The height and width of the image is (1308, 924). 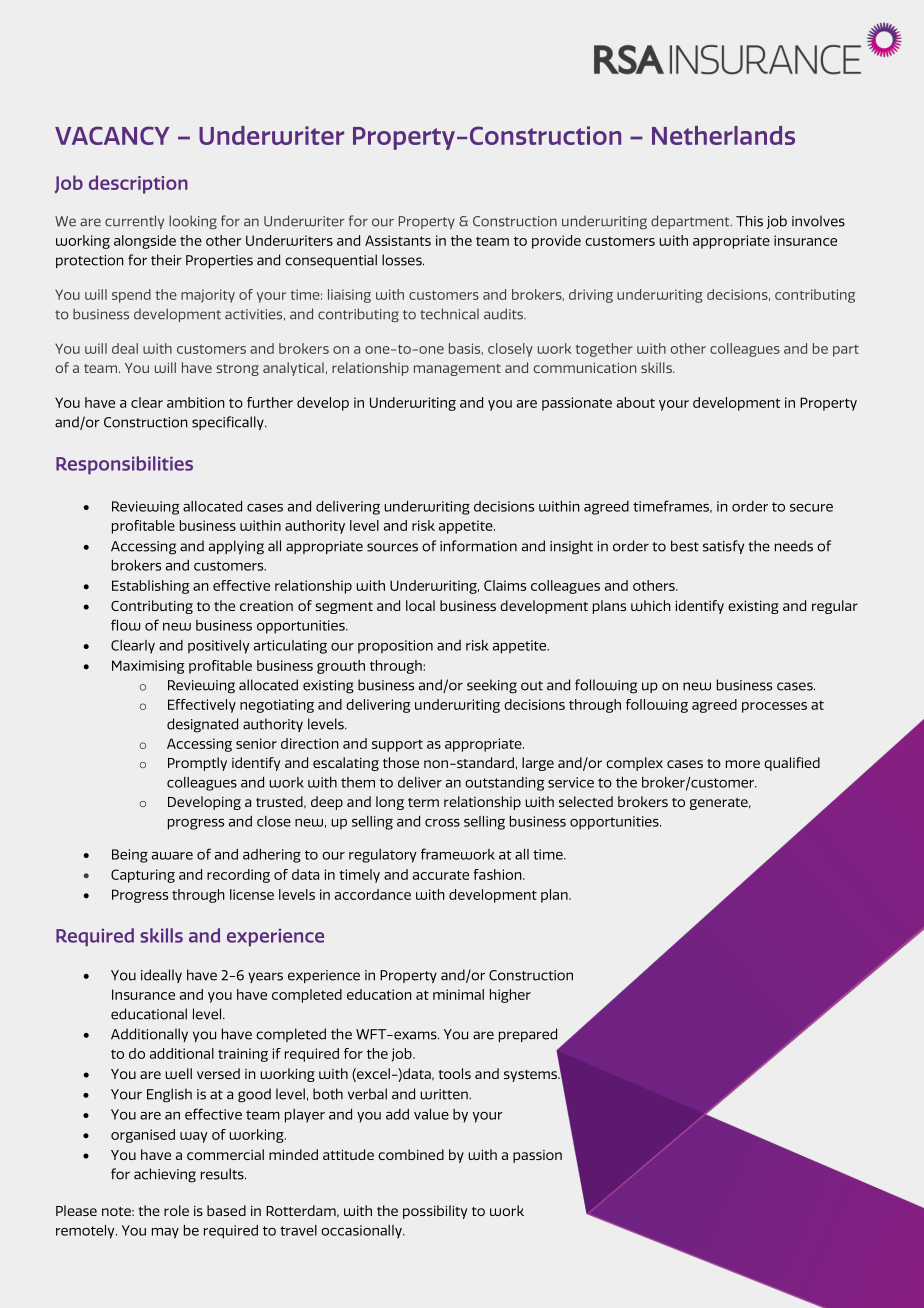 I want to click on seeking, so click(x=492, y=686).
